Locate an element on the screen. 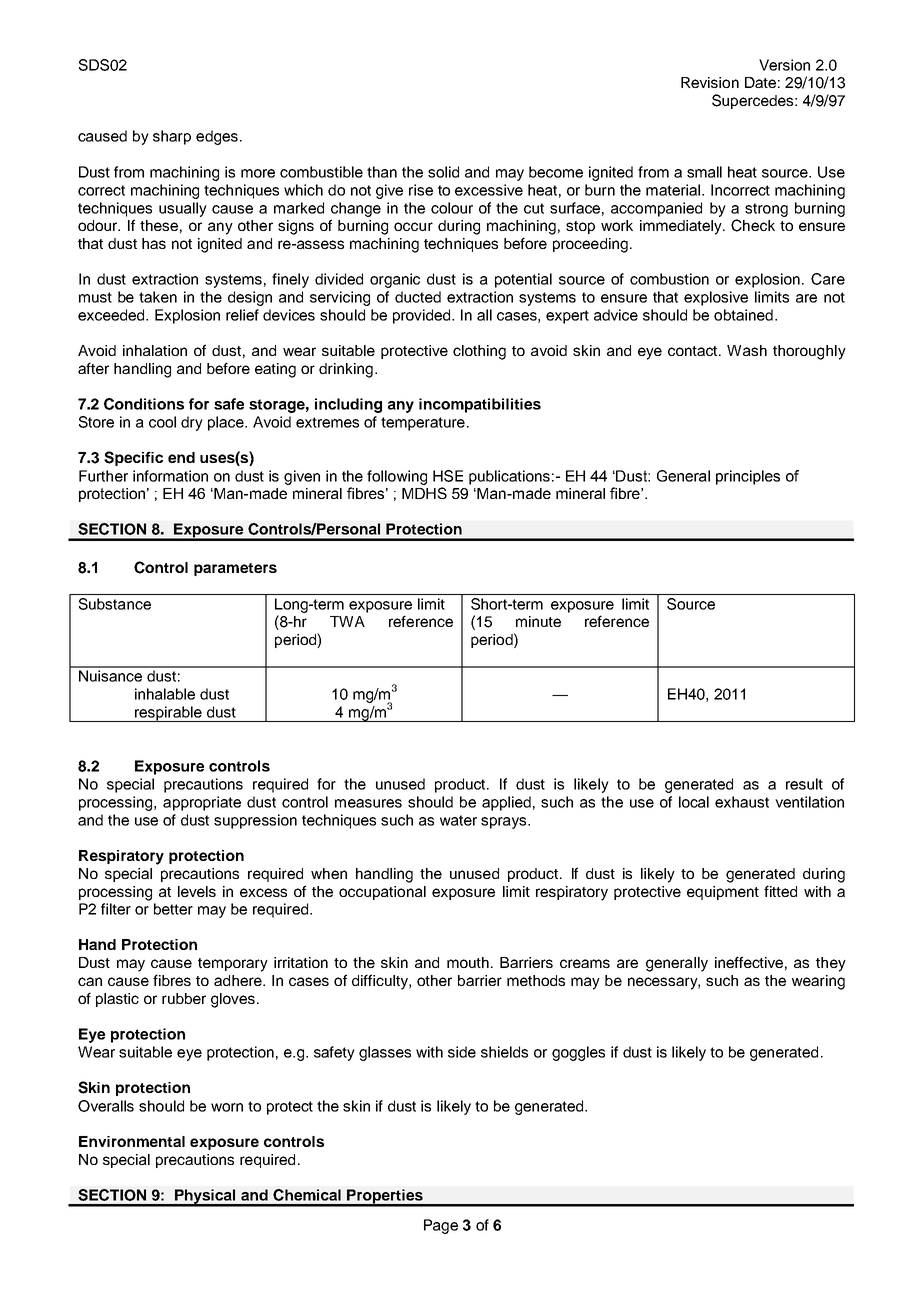 Image resolution: width=924 pixels, height=1308 pixels. Substance is located at coordinates (115, 604).
